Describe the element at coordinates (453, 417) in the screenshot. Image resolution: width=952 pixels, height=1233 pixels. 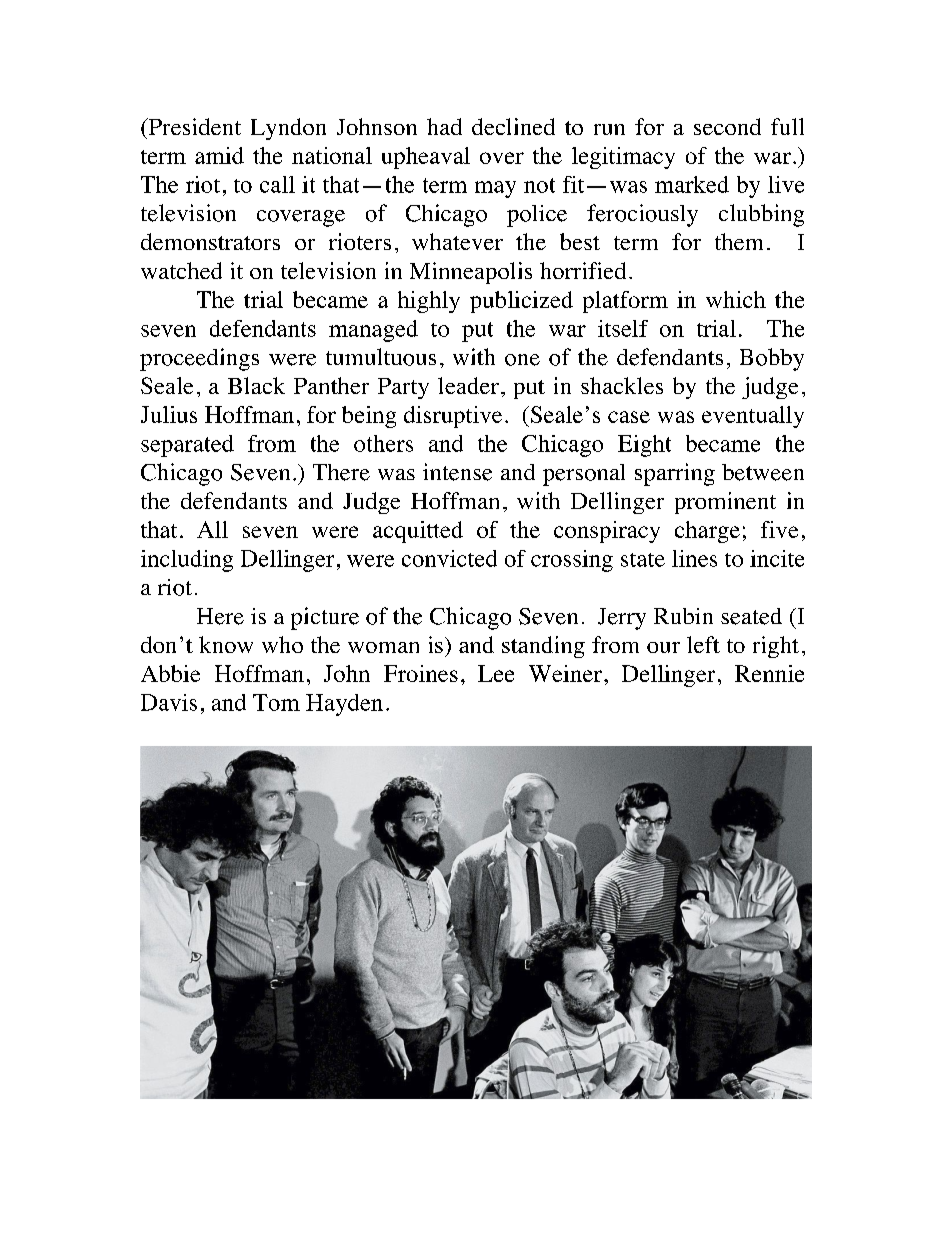
I see `disruptive` at that location.
